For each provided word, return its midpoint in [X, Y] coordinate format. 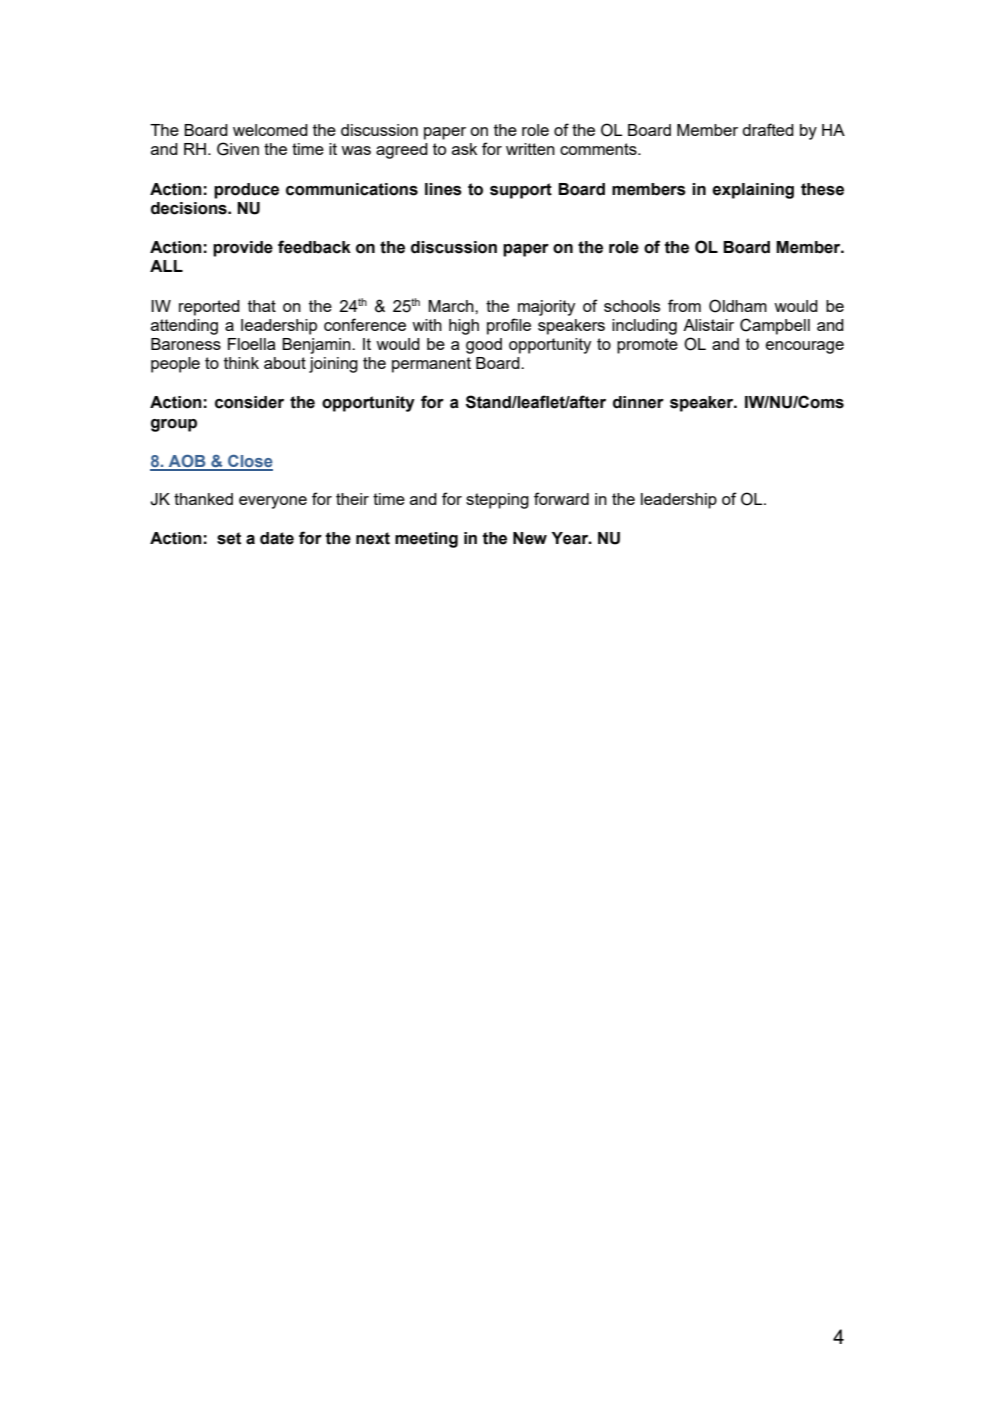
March [452, 306]
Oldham [738, 306]
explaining [753, 191]
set [229, 538]
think [241, 363]
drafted [768, 129]
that [262, 306]
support [521, 191]
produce [246, 191]
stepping [497, 501]
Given [238, 149]
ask [464, 149]
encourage [805, 347]
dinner [638, 402]
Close [249, 462]
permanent [431, 365]
